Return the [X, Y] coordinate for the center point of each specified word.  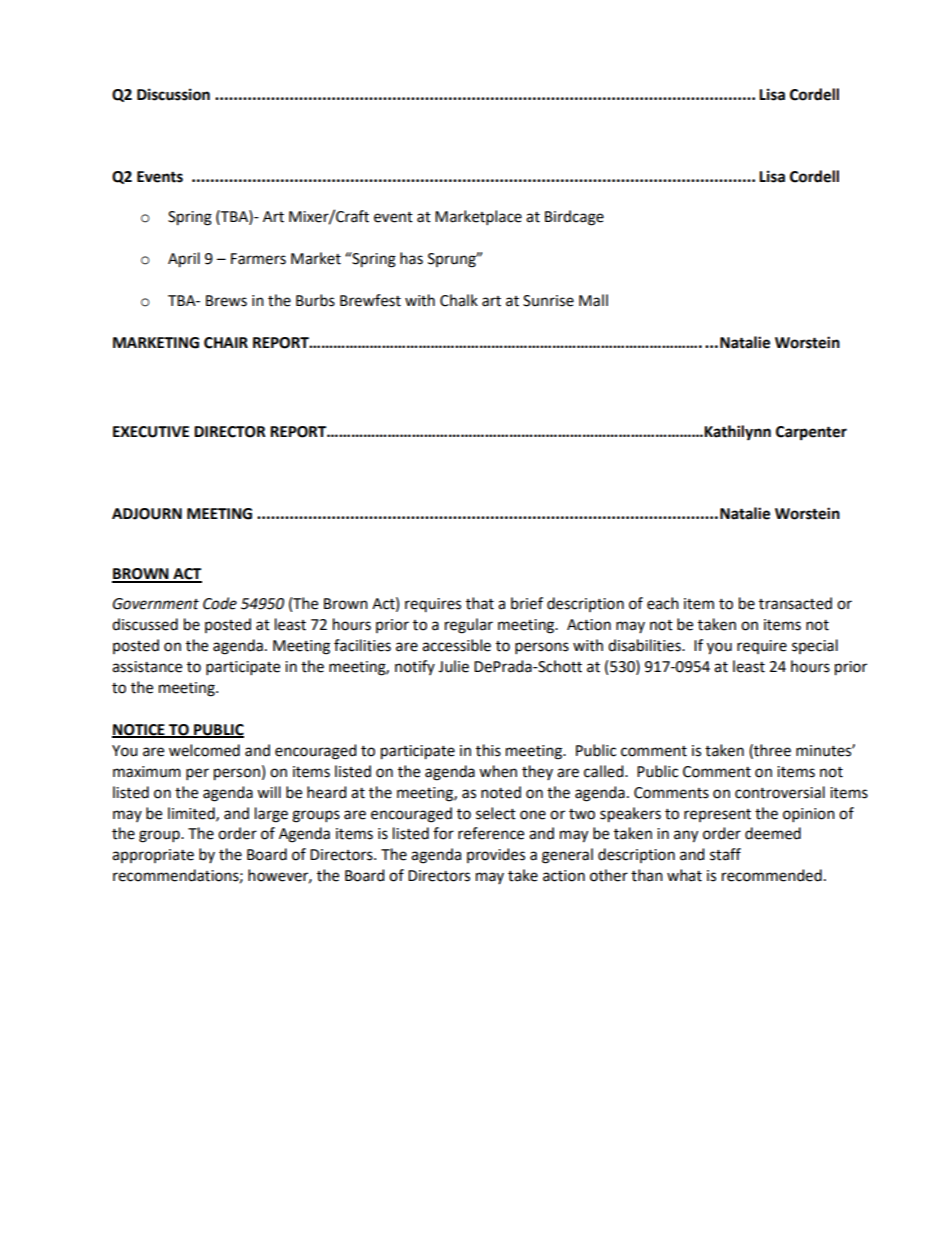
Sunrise [548, 301]
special [815, 646]
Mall [593, 300]
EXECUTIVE [151, 432]
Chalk [459, 300]
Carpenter [811, 433]
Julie [453, 666]
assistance [147, 667]
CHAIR [226, 343]
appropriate [153, 856]
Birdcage [574, 218]
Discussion [173, 94]
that [480, 603]
